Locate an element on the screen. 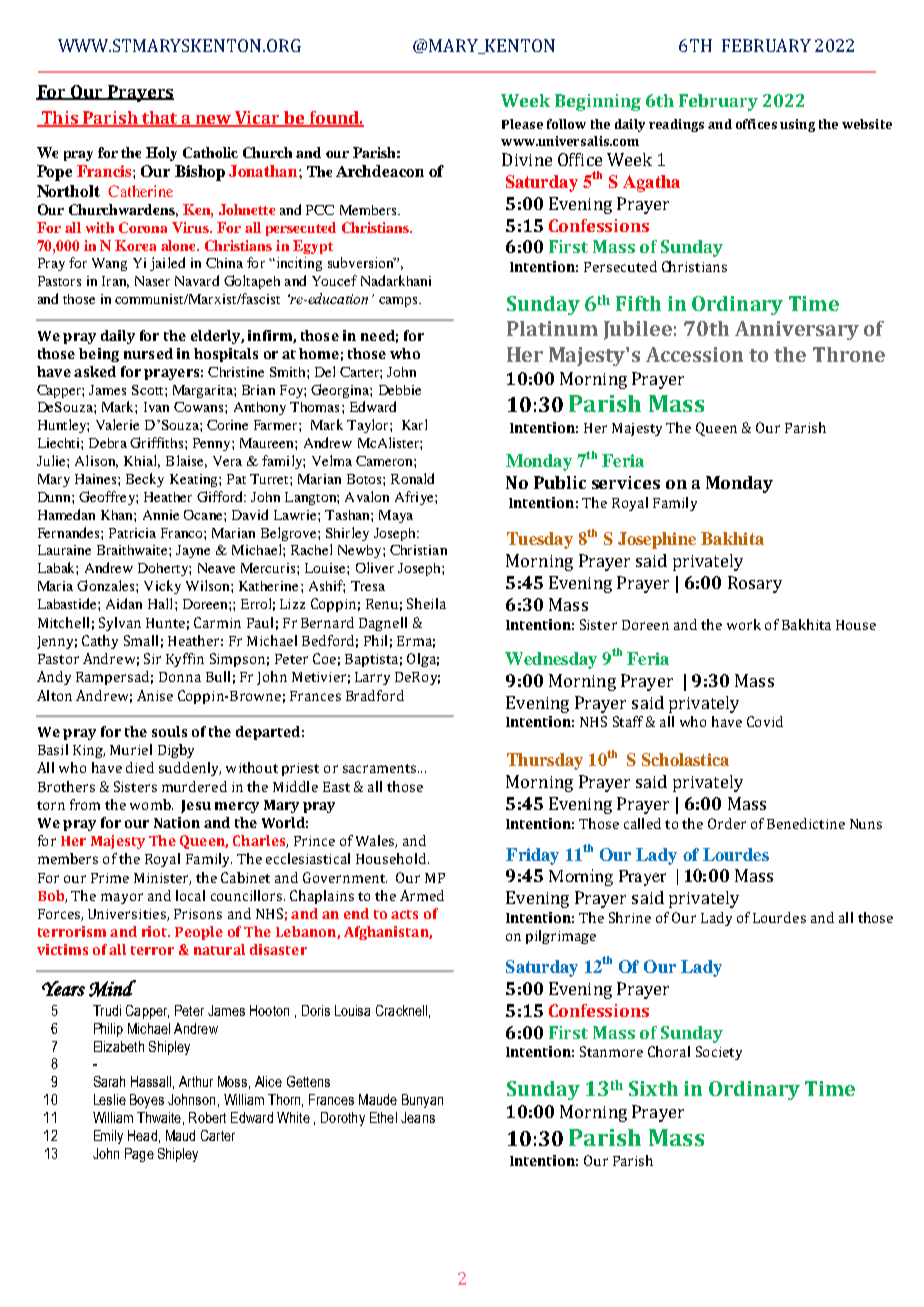 Image resolution: width=924 pixels, height=1307 pixels. that is located at coordinates (160, 119).
